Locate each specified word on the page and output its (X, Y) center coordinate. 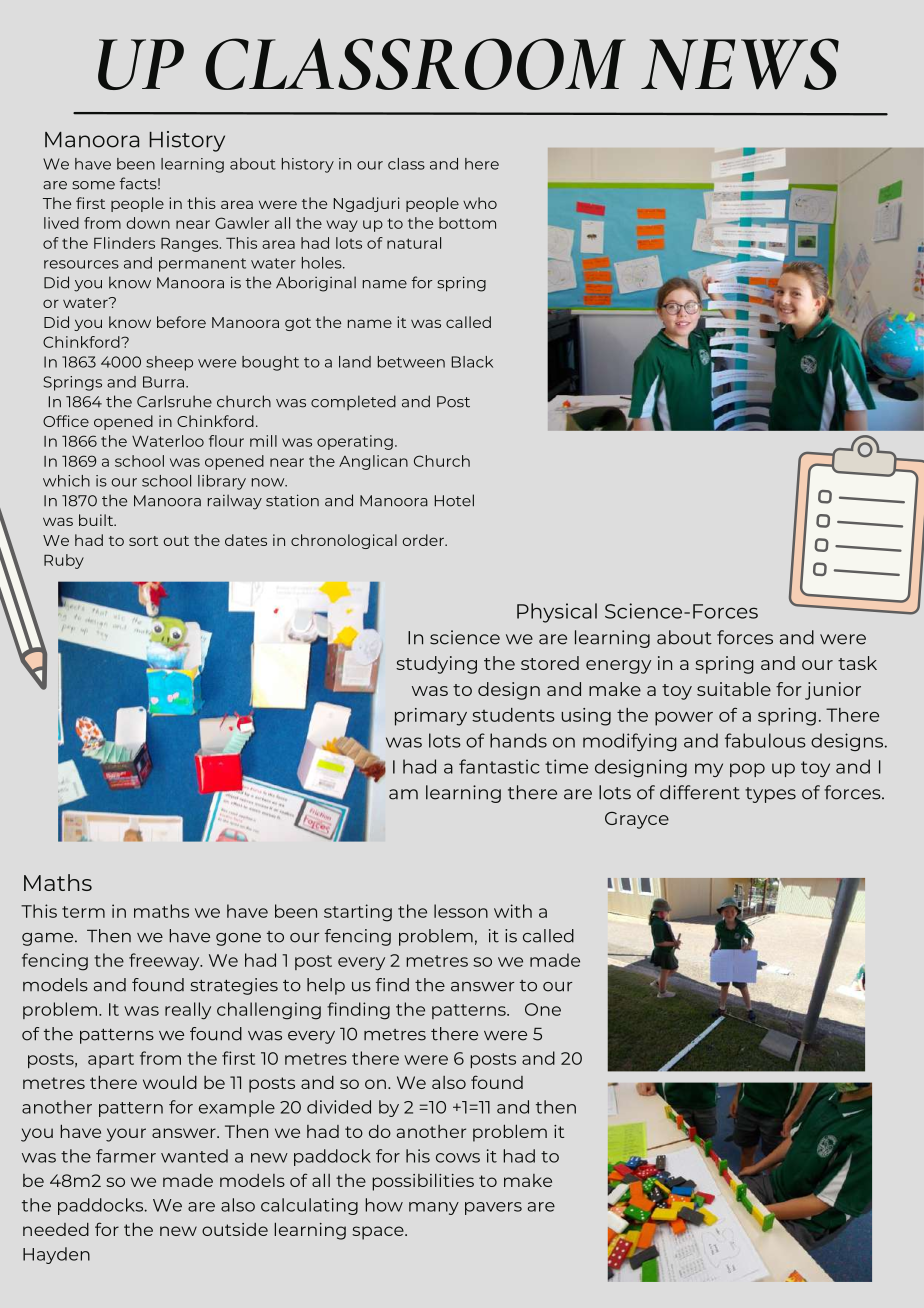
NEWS (740, 64)
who (480, 203)
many (434, 1208)
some (93, 185)
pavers (493, 1208)
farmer (126, 1156)
